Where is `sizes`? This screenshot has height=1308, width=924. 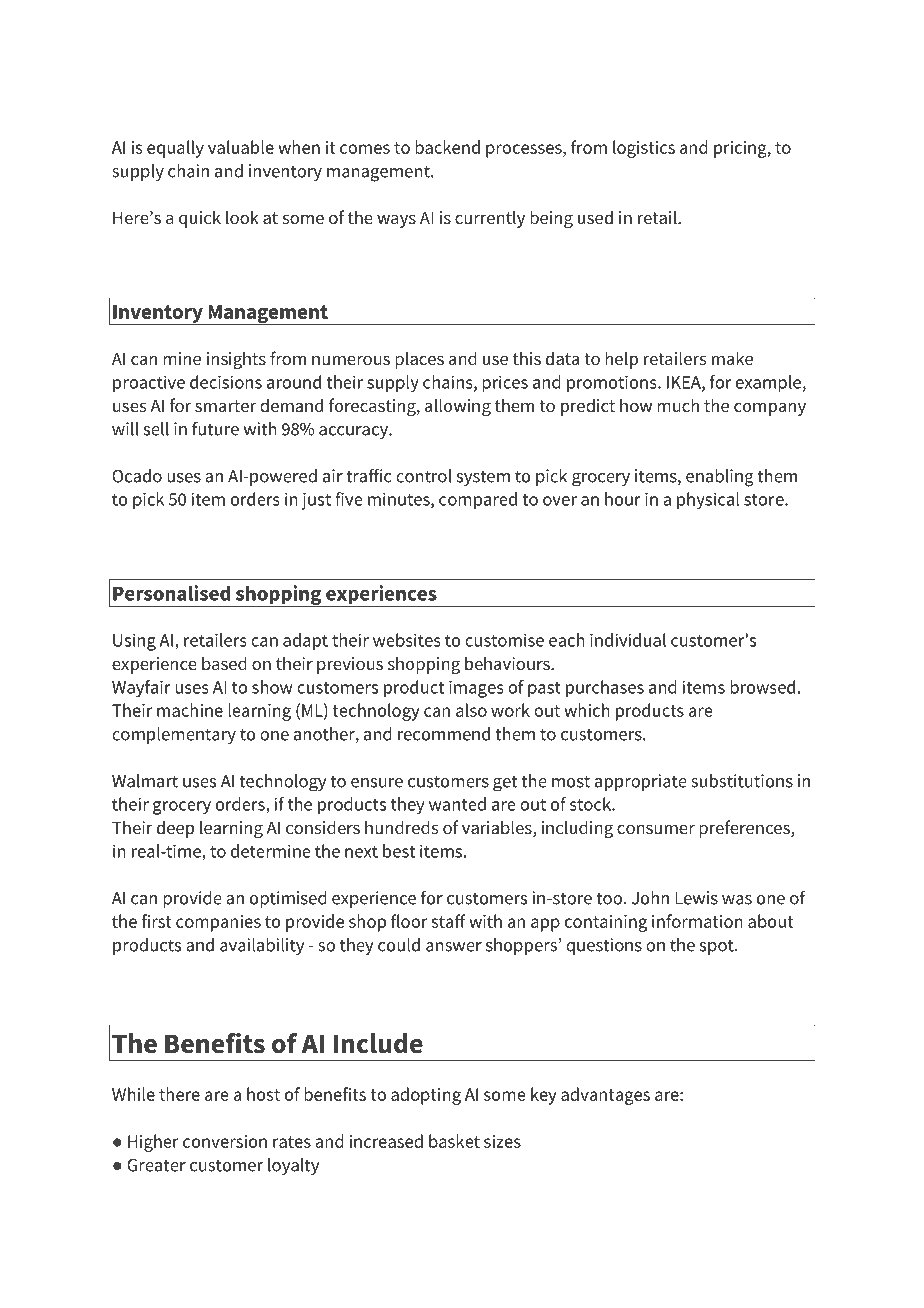
sizes is located at coordinates (502, 1141).
